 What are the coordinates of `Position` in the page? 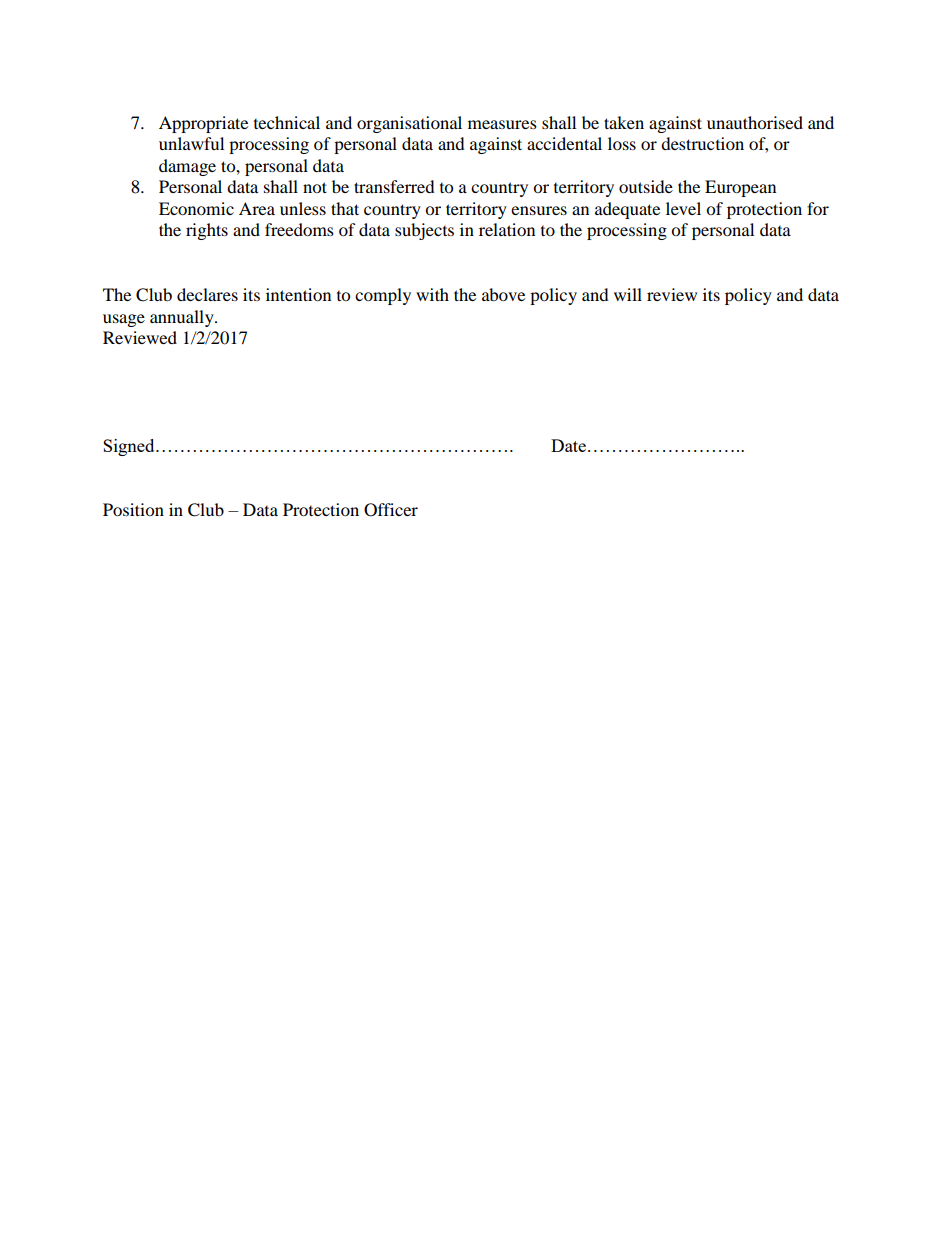 It's located at (133, 509).
